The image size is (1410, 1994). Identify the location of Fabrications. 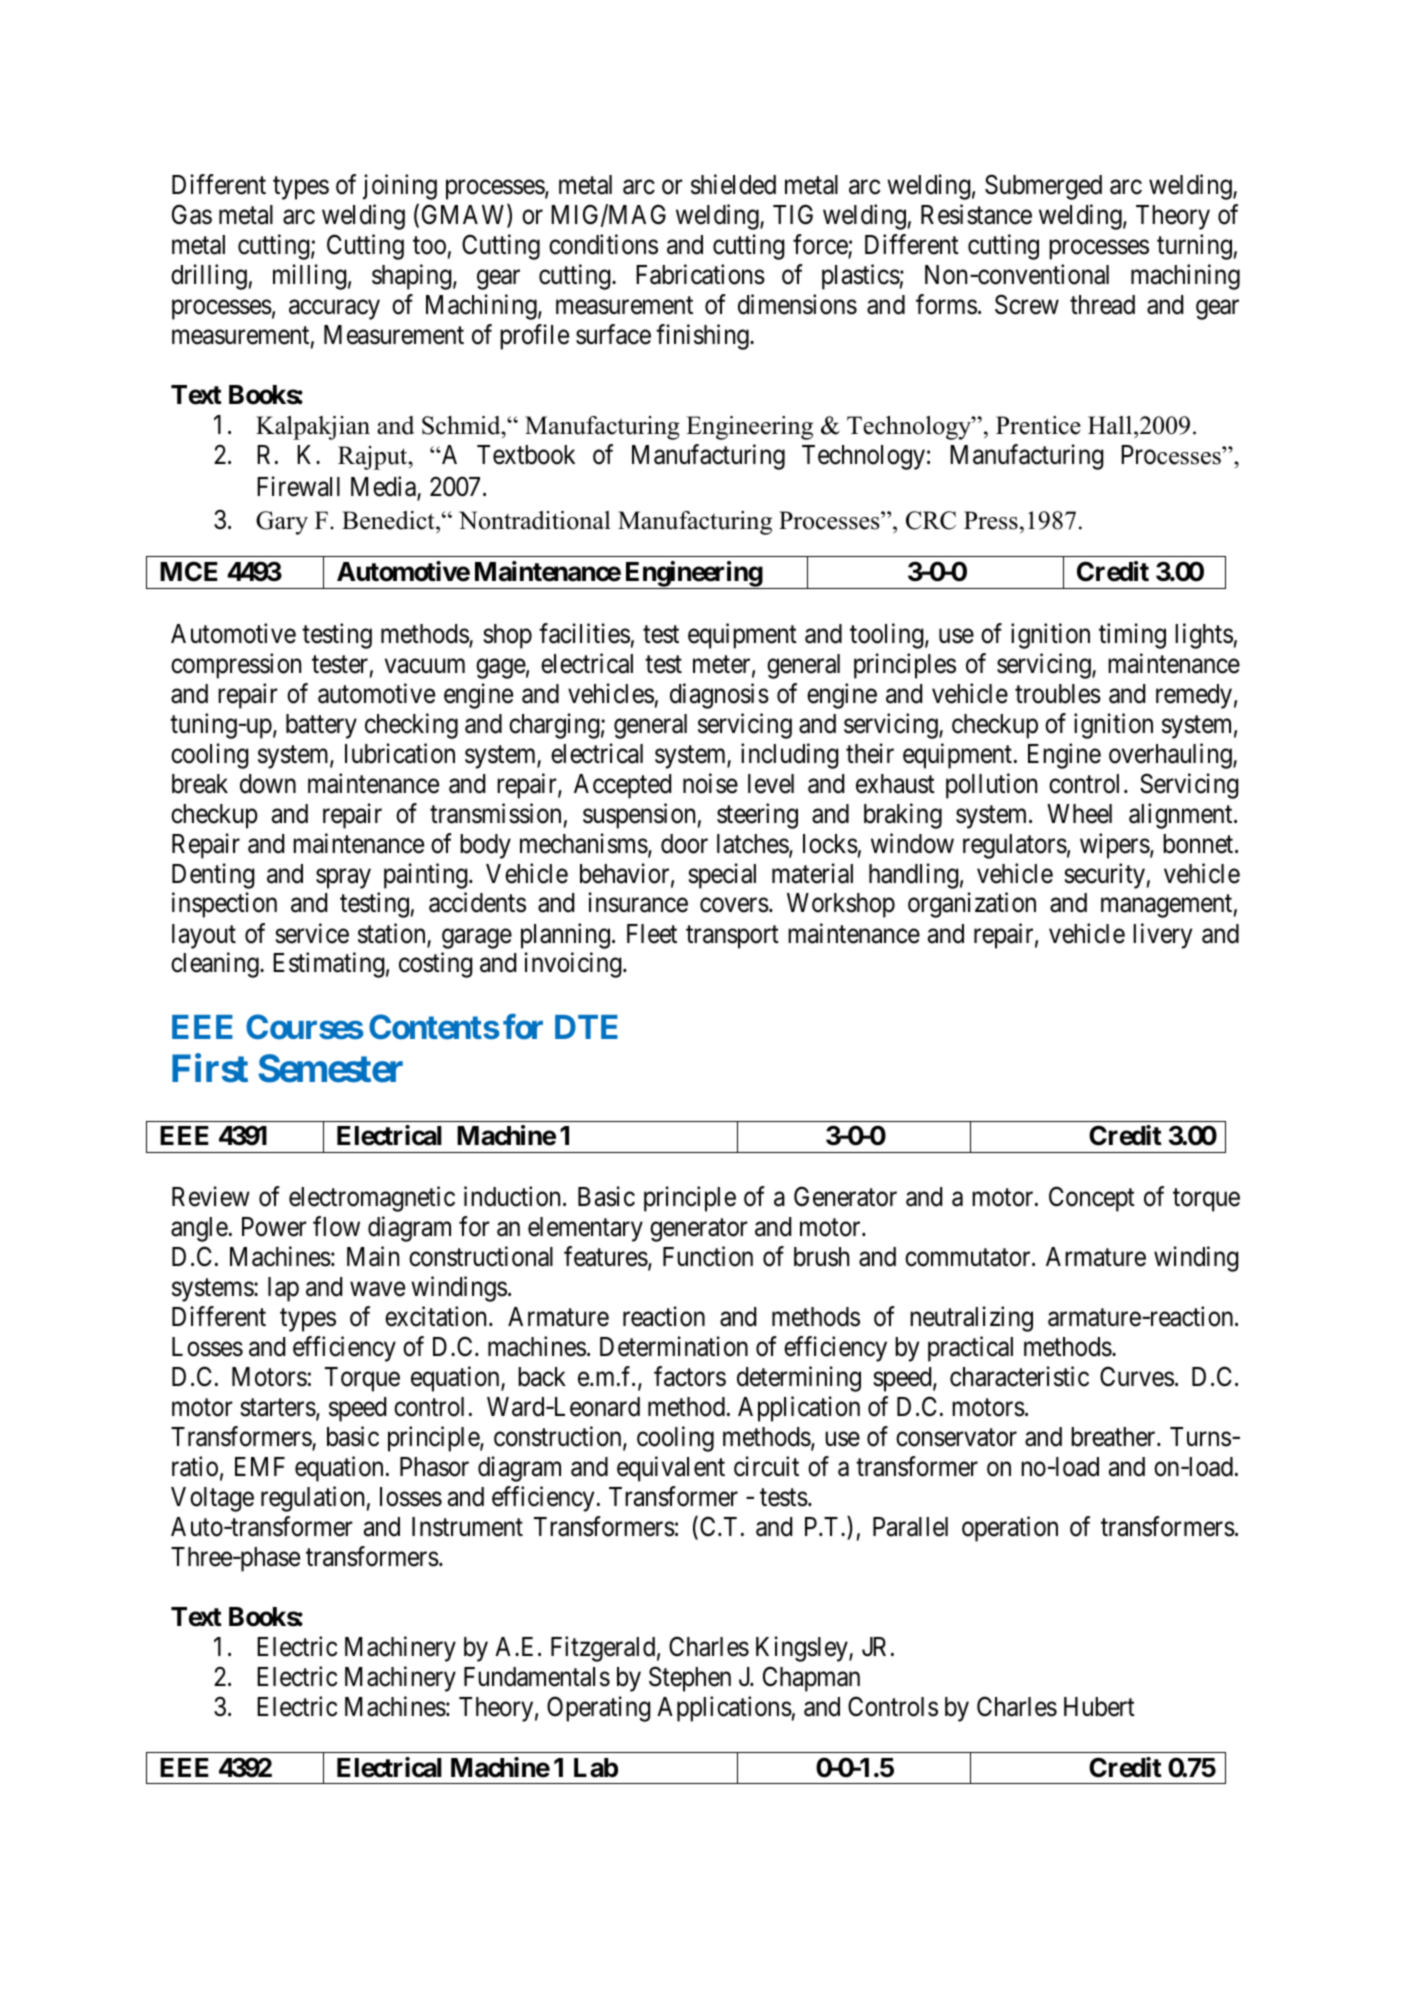
(700, 274).
